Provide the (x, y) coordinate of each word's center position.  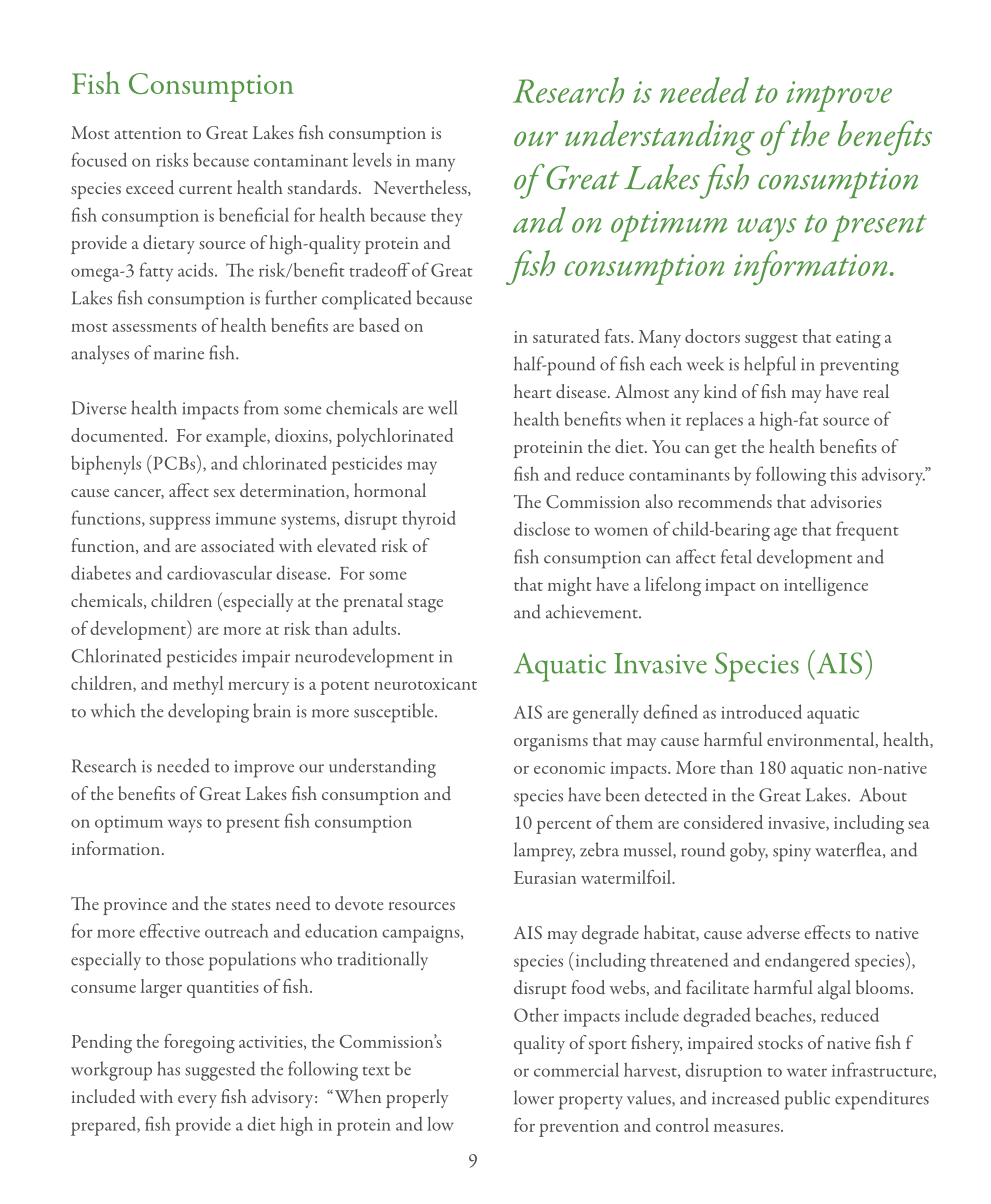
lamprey (544, 852)
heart (532, 391)
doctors (712, 336)
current (205, 189)
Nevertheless (421, 188)
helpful (770, 366)
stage (425, 605)
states (251, 905)
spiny (792, 853)
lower (534, 1097)
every (197, 1101)
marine (179, 353)
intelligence (826, 586)
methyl (198, 685)
